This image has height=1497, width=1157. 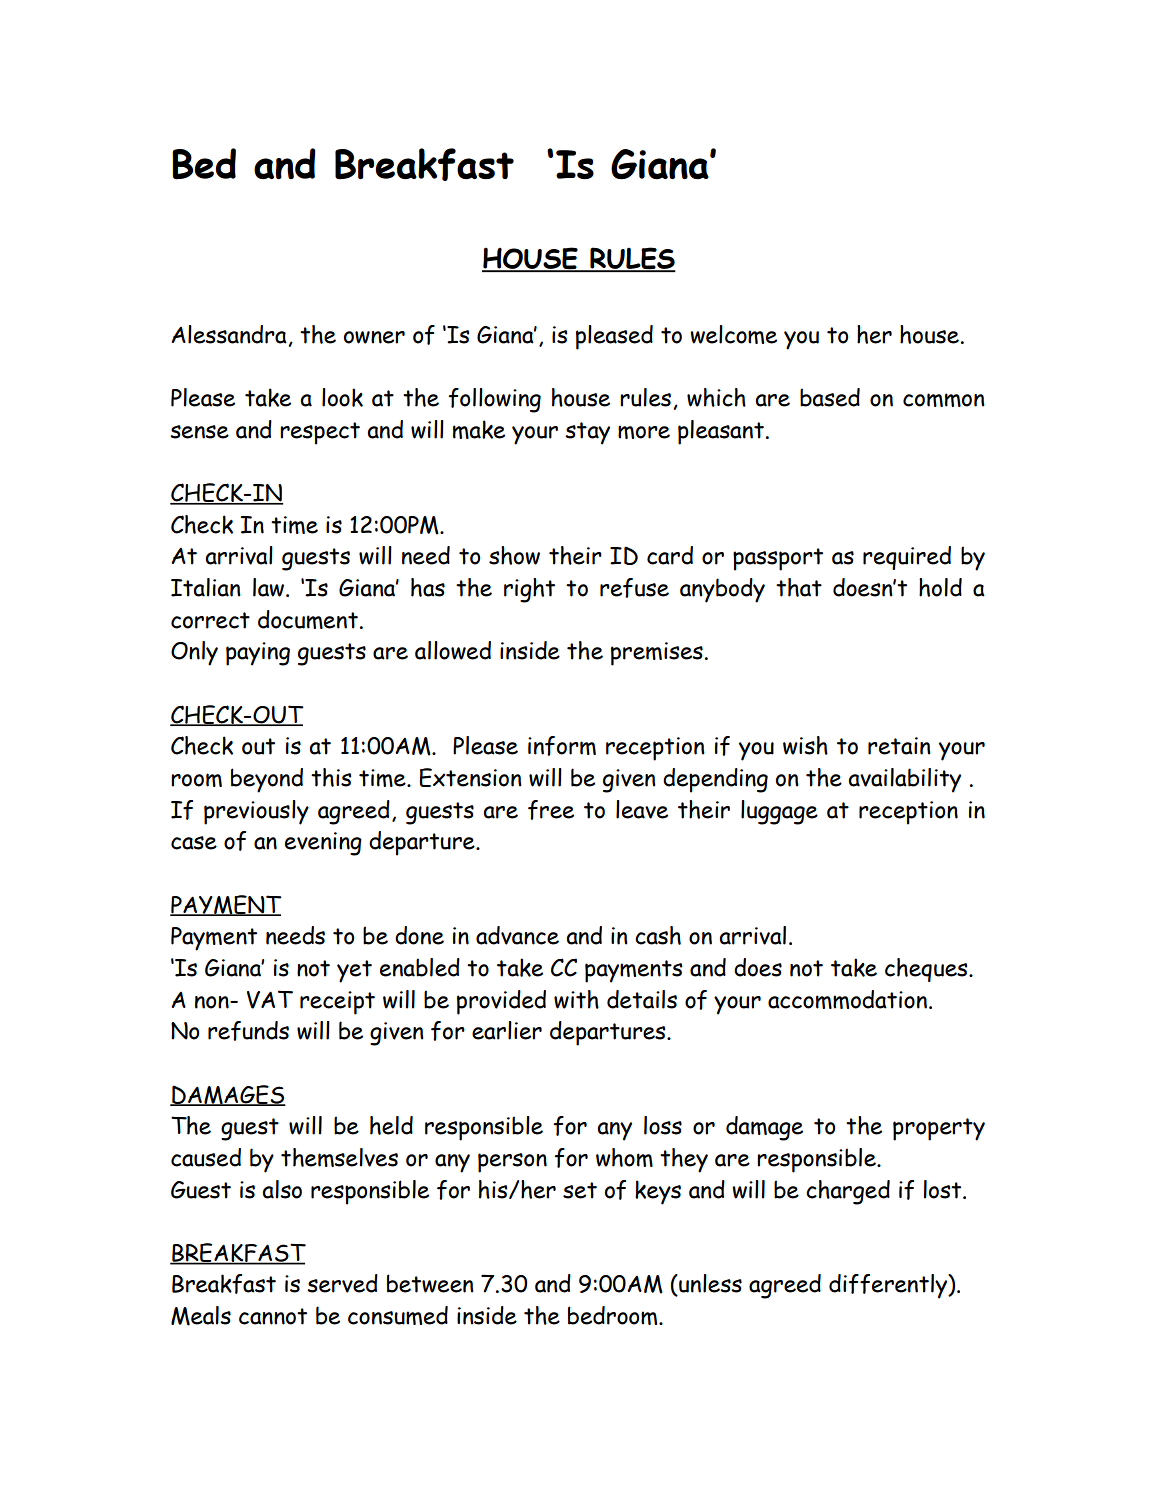 What do you see at coordinates (830, 397) in the image?
I see `based` at bounding box center [830, 397].
